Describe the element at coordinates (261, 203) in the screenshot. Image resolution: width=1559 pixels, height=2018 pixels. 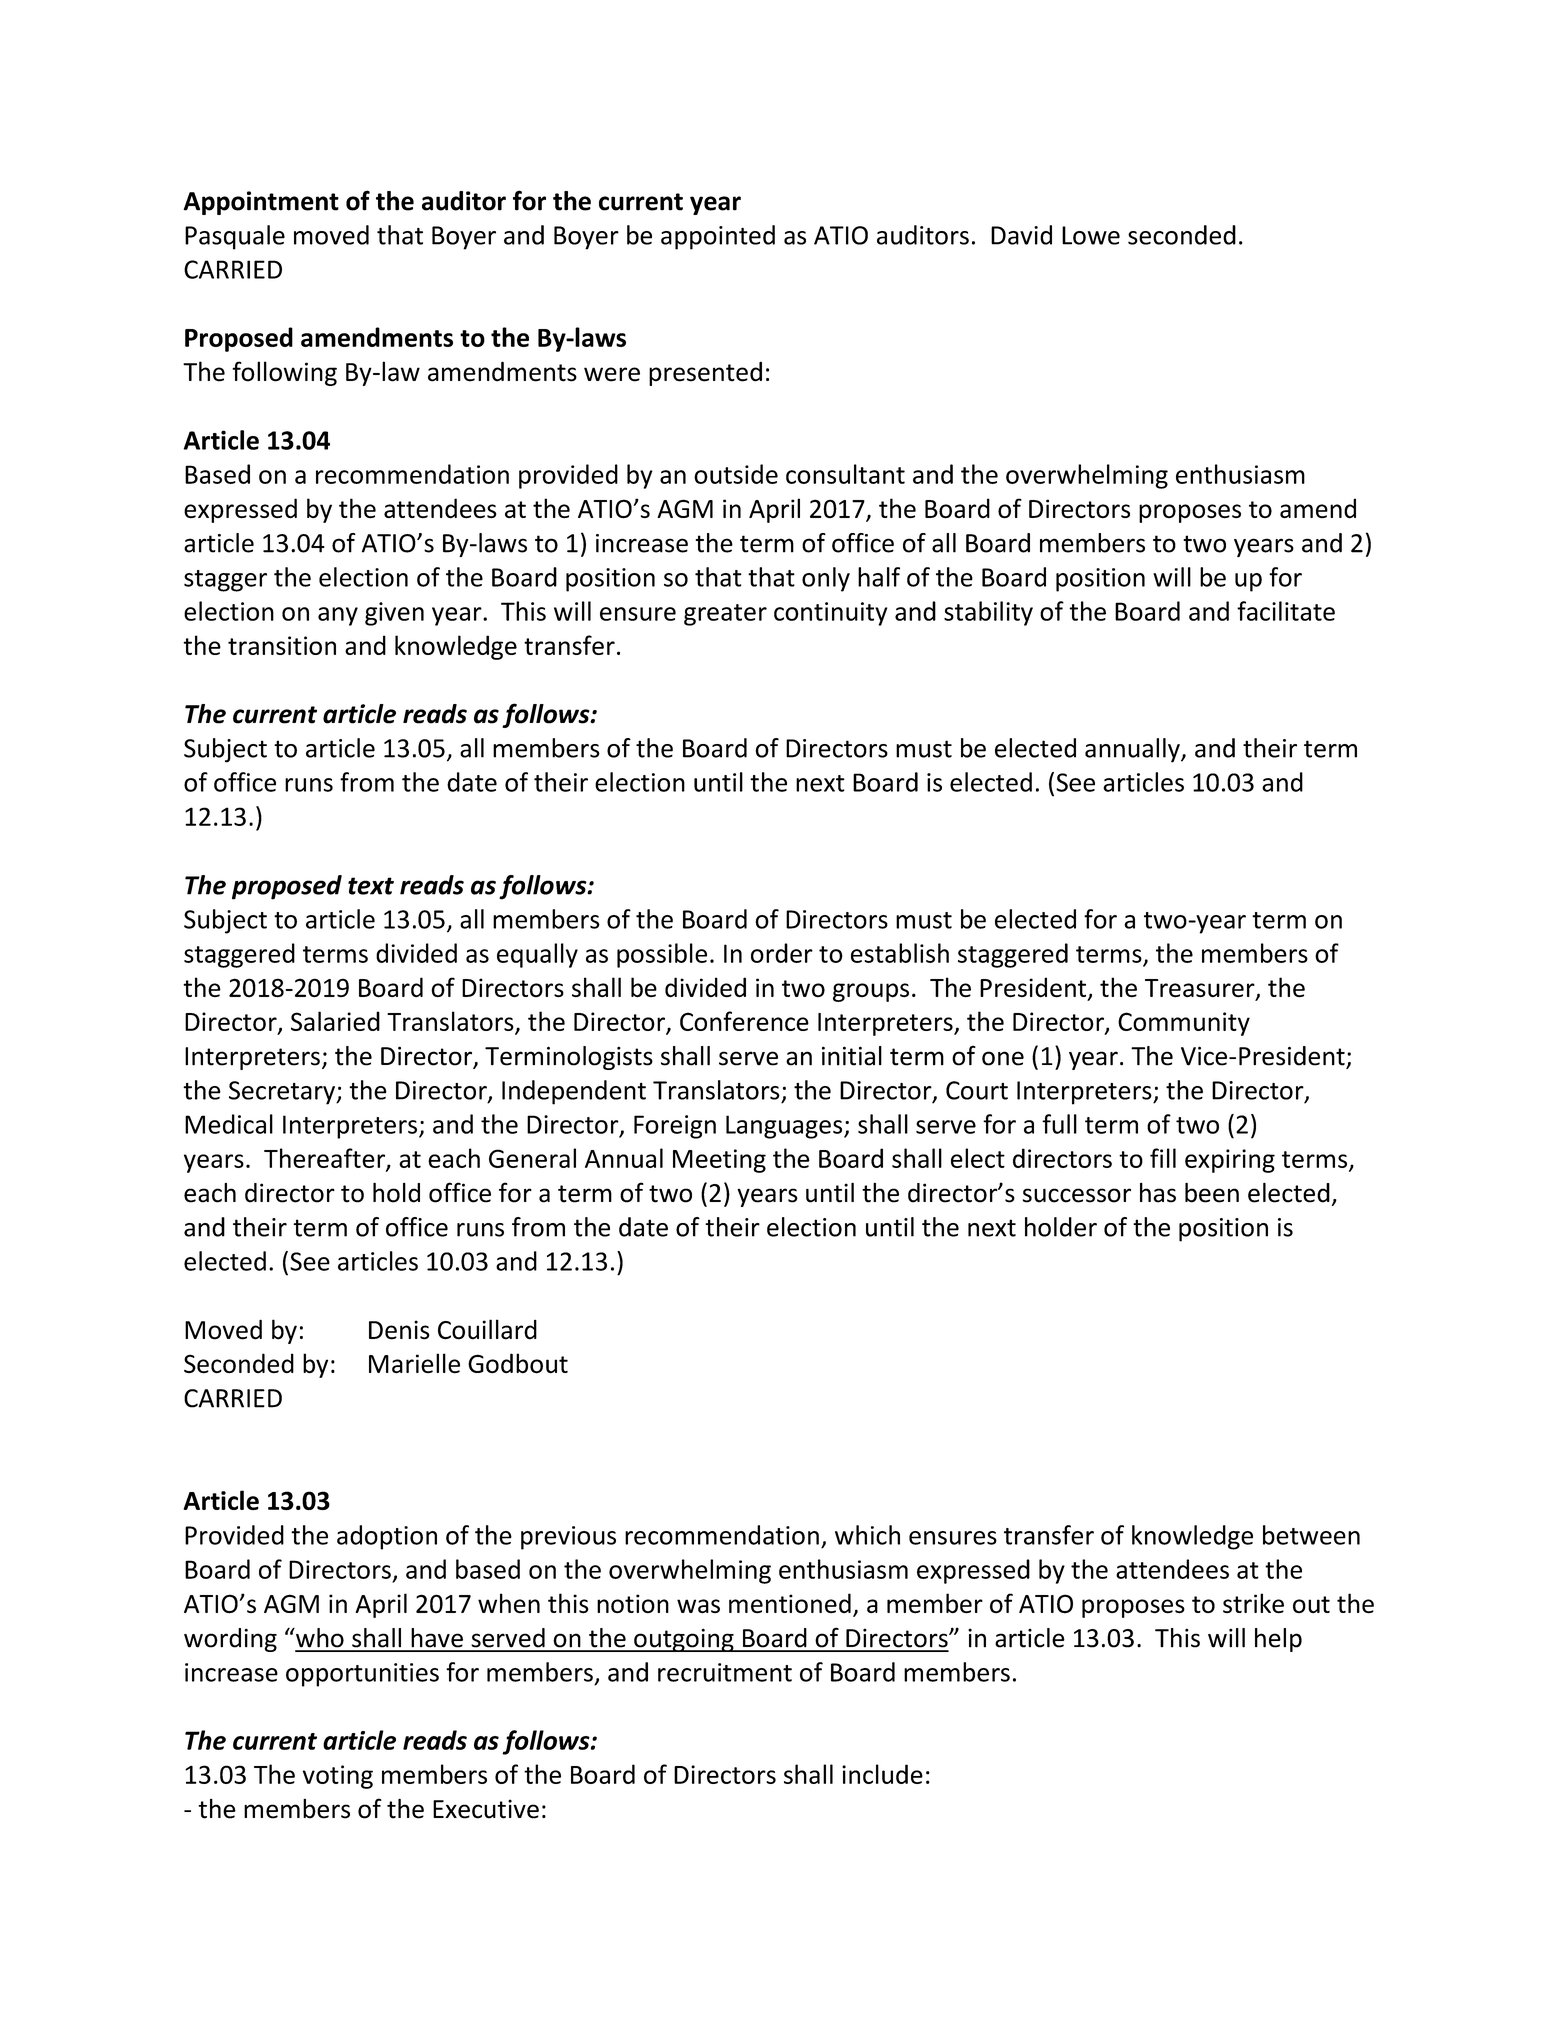
I see `Appointment` at that location.
